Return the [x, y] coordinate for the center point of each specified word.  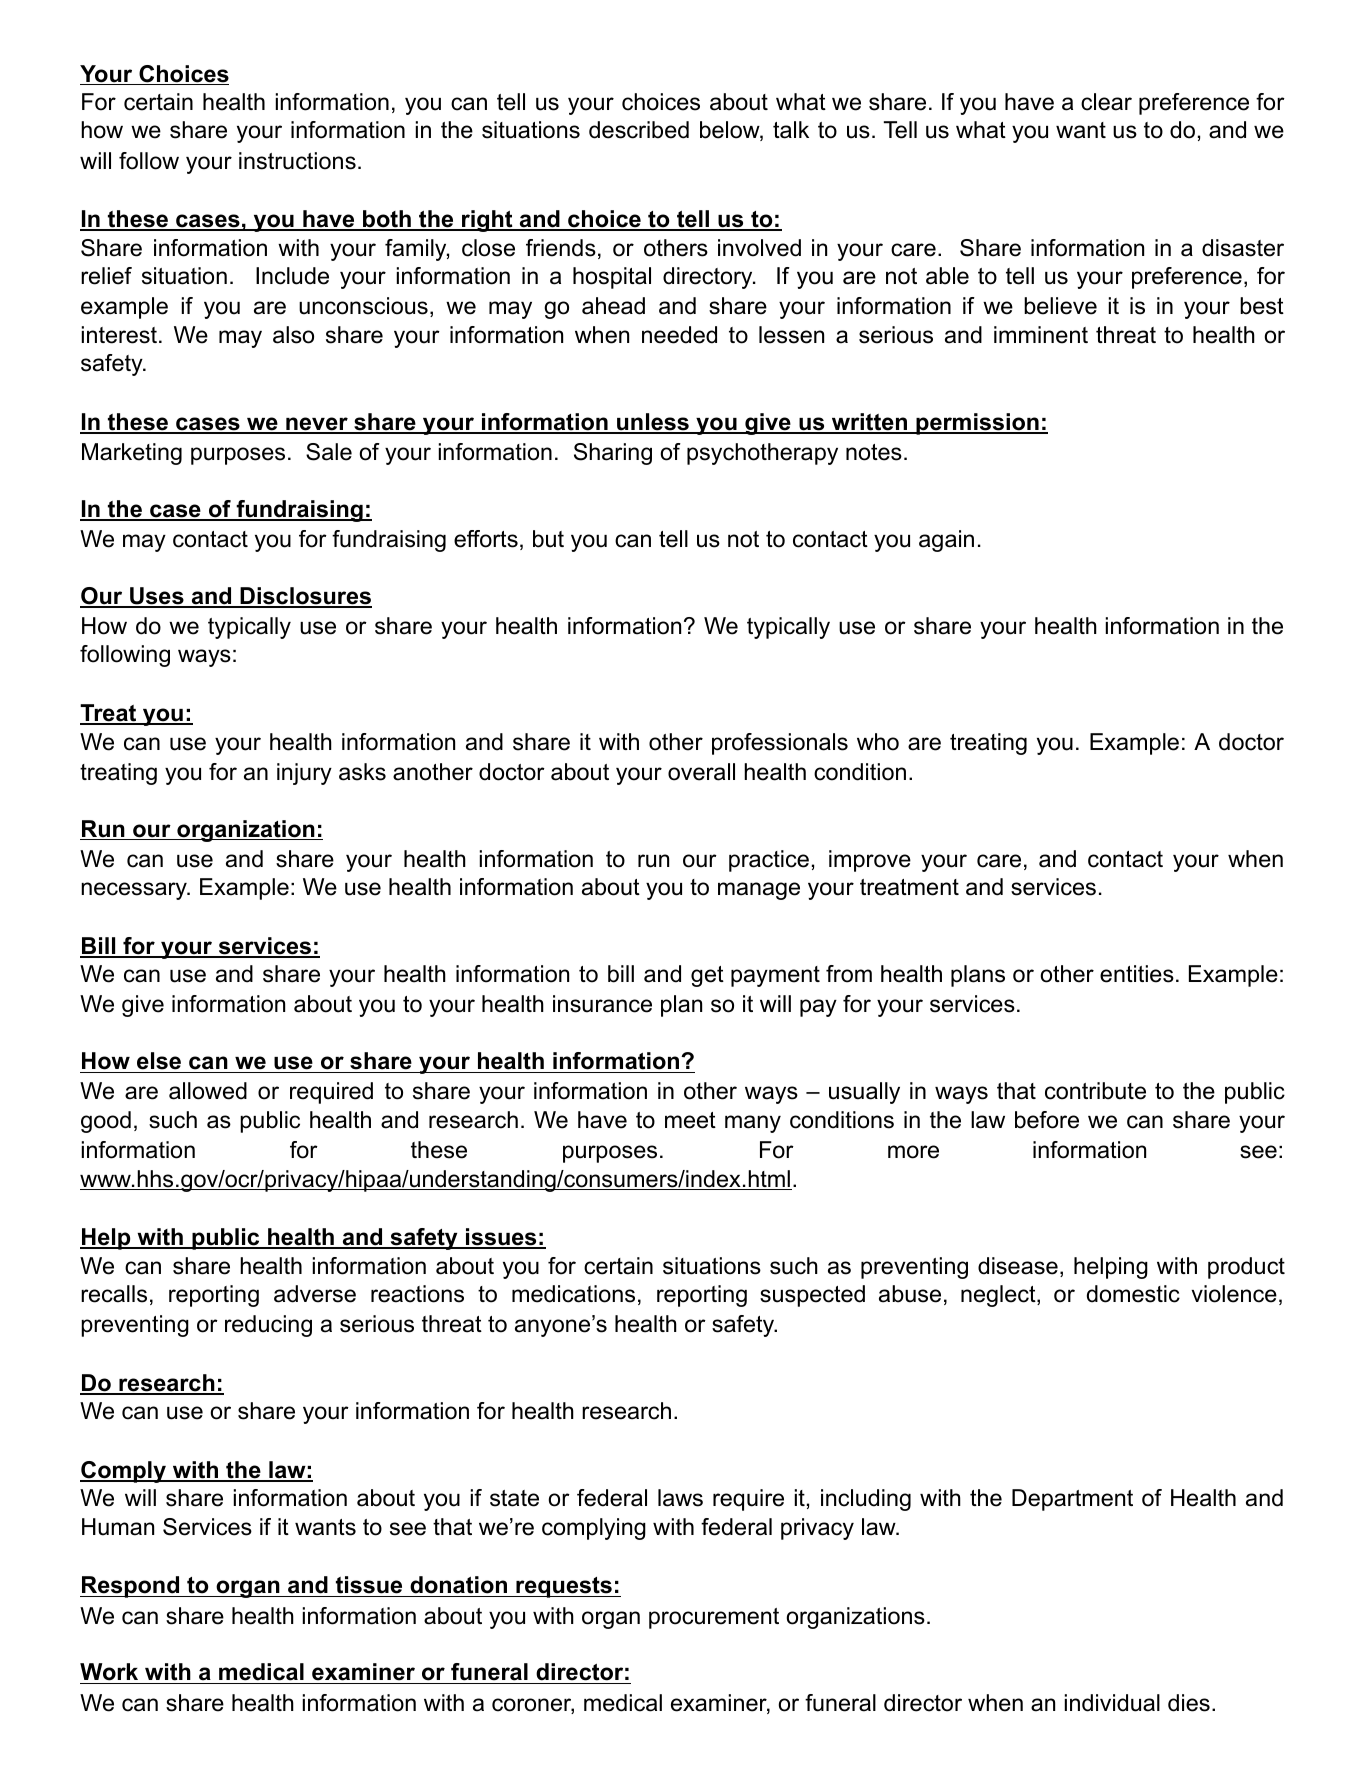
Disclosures [305, 597]
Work [110, 1673]
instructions [297, 161]
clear [1106, 102]
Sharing [613, 454]
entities [1137, 974]
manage [759, 891]
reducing [268, 1326]
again [946, 541]
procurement [714, 1618]
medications [573, 1294]
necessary [135, 891]
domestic [1133, 1294]
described [639, 130]
